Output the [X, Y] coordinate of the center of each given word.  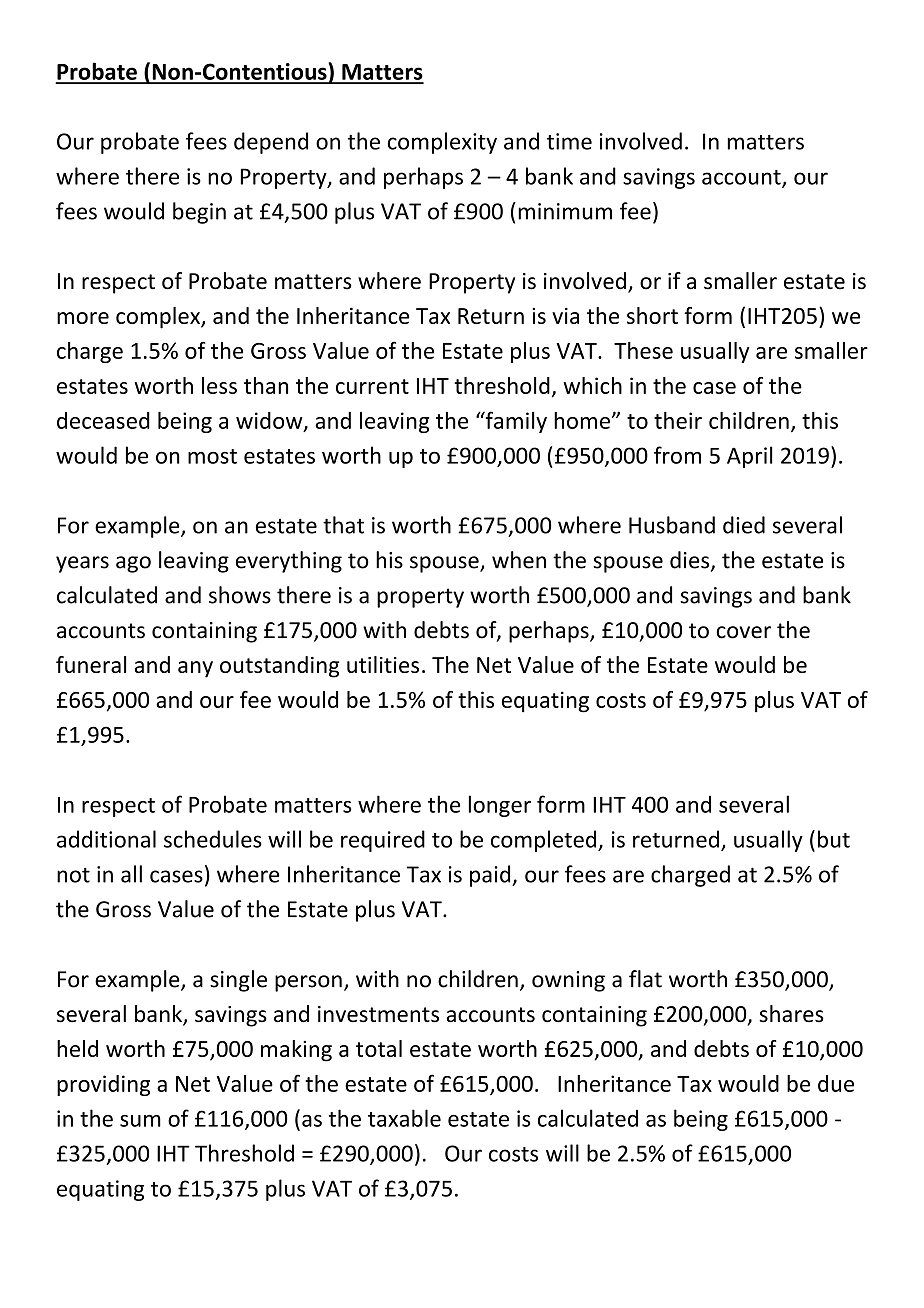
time [569, 141]
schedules [213, 839]
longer [500, 806]
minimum [565, 211]
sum [140, 1121]
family [515, 422]
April [750, 457]
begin [199, 213]
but [834, 839]
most [212, 456]
